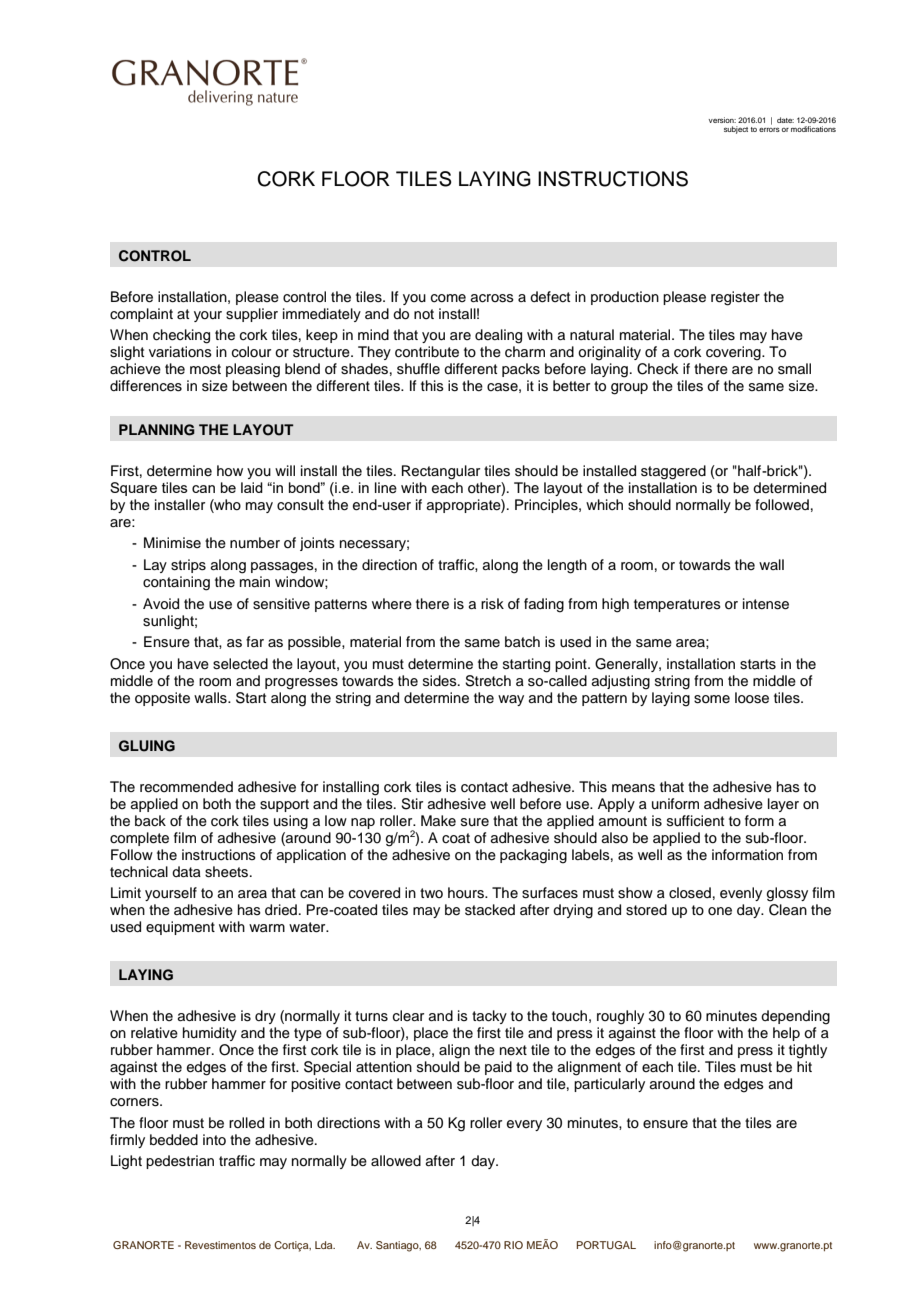 The width and height of the screenshot is (924, 1308). I want to click on supplier, so click(252, 315).
